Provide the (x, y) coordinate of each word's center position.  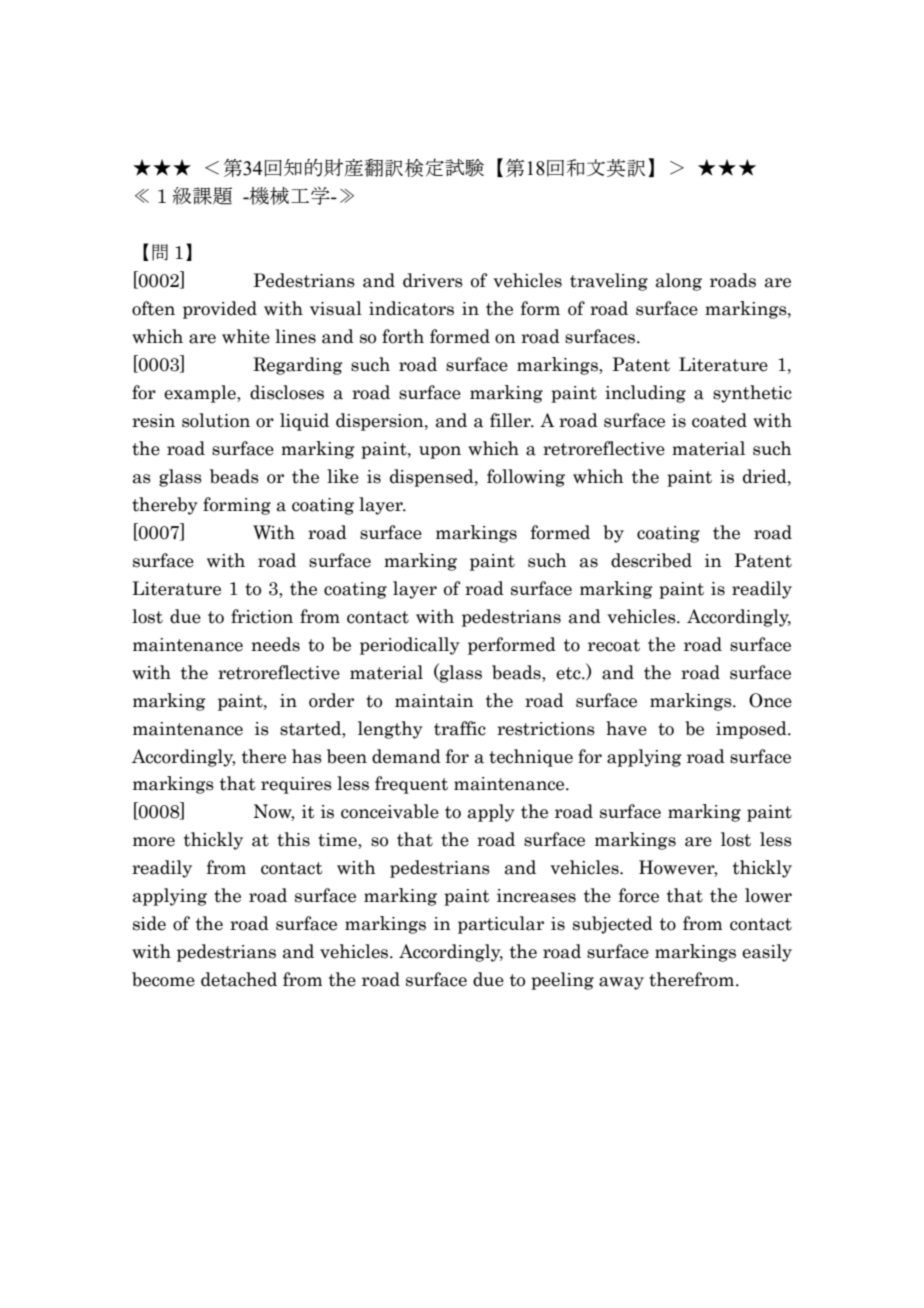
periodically (410, 646)
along (679, 282)
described (651, 560)
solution (216, 420)
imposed (752, 730)
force (639, 895)
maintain (434, 701)
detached (239, 979)
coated (719, 420)
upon (440, 452)
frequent (411, 785)
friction (262, 616)
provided (220, 310)
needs (275, 644)
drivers (433, 280)
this (293, 839)
